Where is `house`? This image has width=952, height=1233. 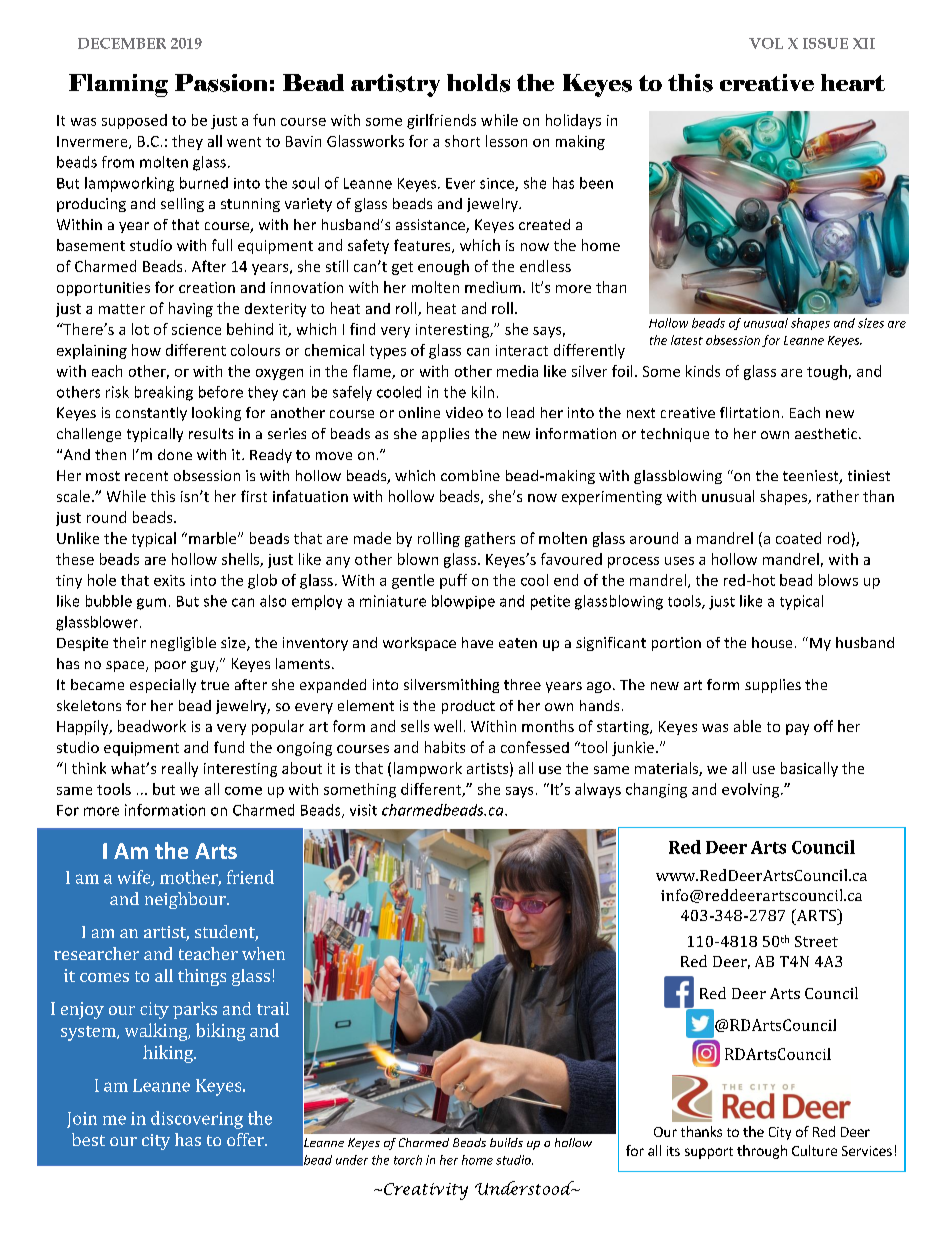
house is located at coordinates (772, 642).
